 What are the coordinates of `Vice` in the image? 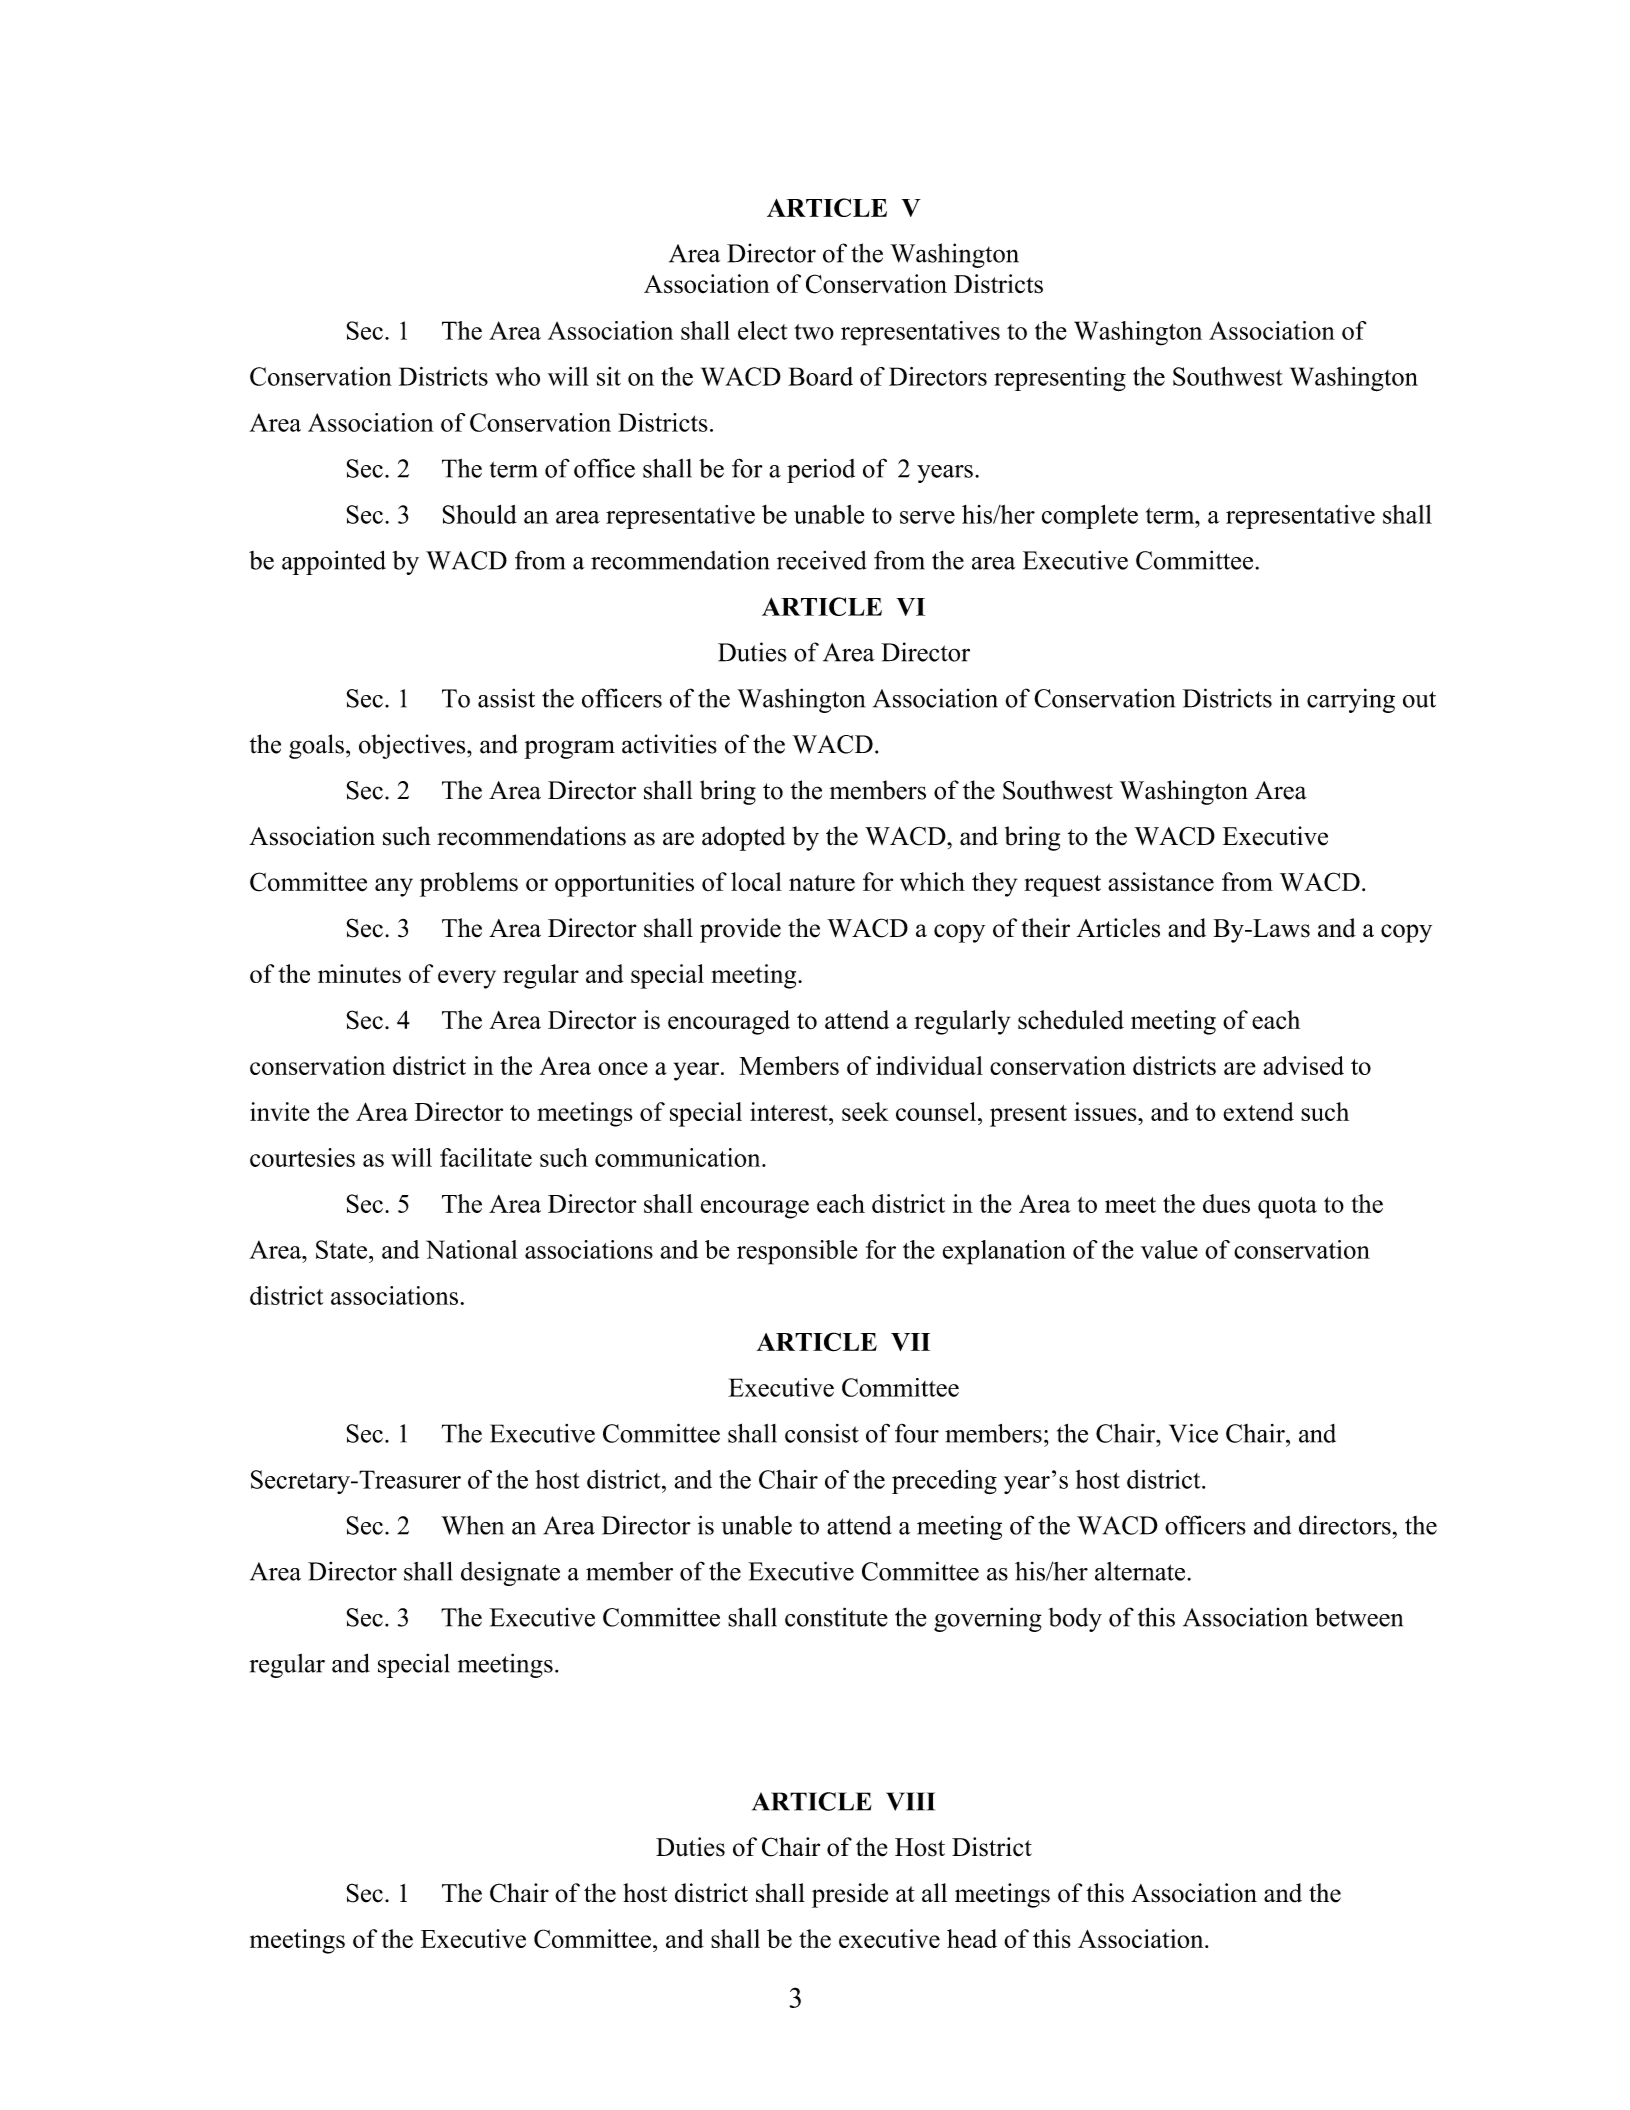 It's located at (1193, 1433).
